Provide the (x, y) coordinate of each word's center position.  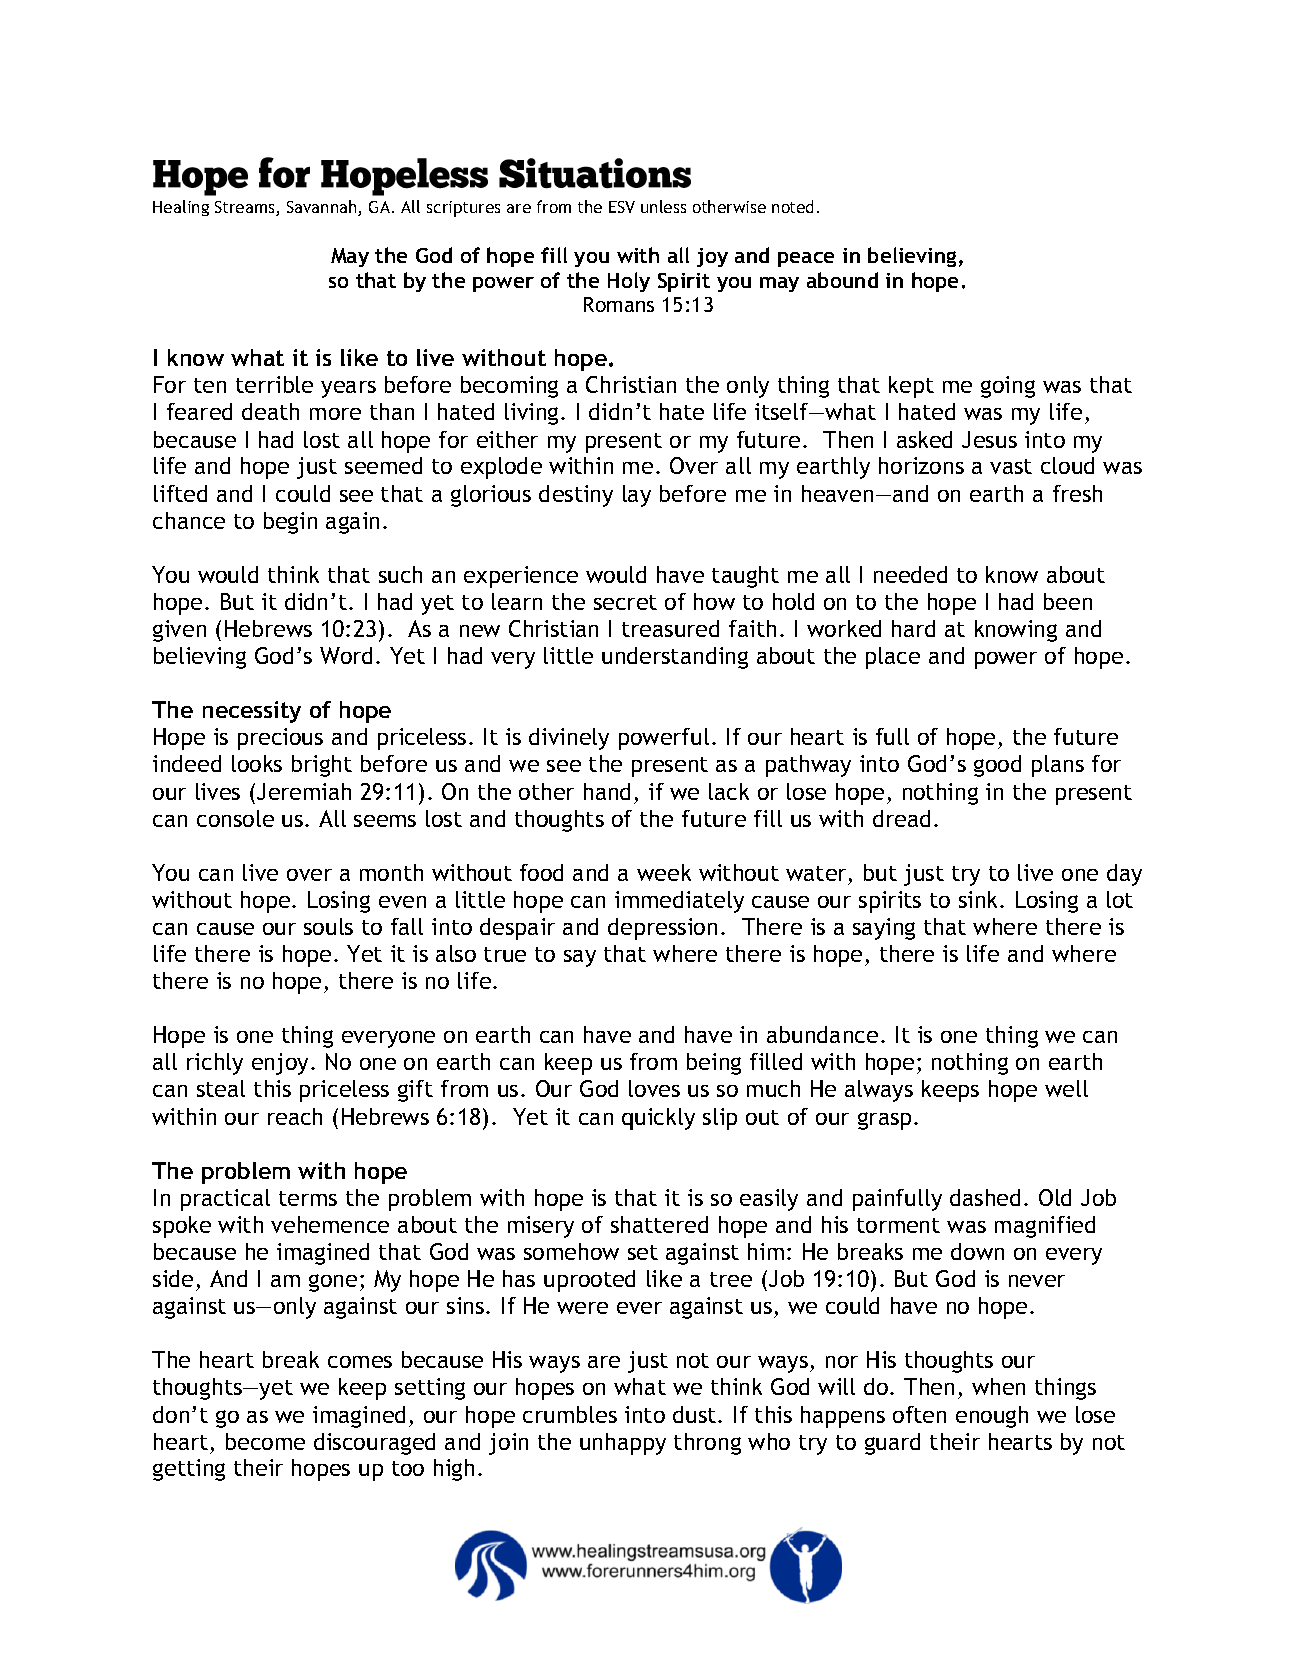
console (235, 818)
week (664, 872)
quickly (658, 1119)
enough (992, 1417)
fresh (1077, 493)
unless (663, 206)
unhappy (623, 1444)
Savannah (323, 208)
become (265, 1441)
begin (290, 523)
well (1066, 1088)
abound (842, 280)
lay (637, 496)
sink (980, 899)
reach (295, 1116)
